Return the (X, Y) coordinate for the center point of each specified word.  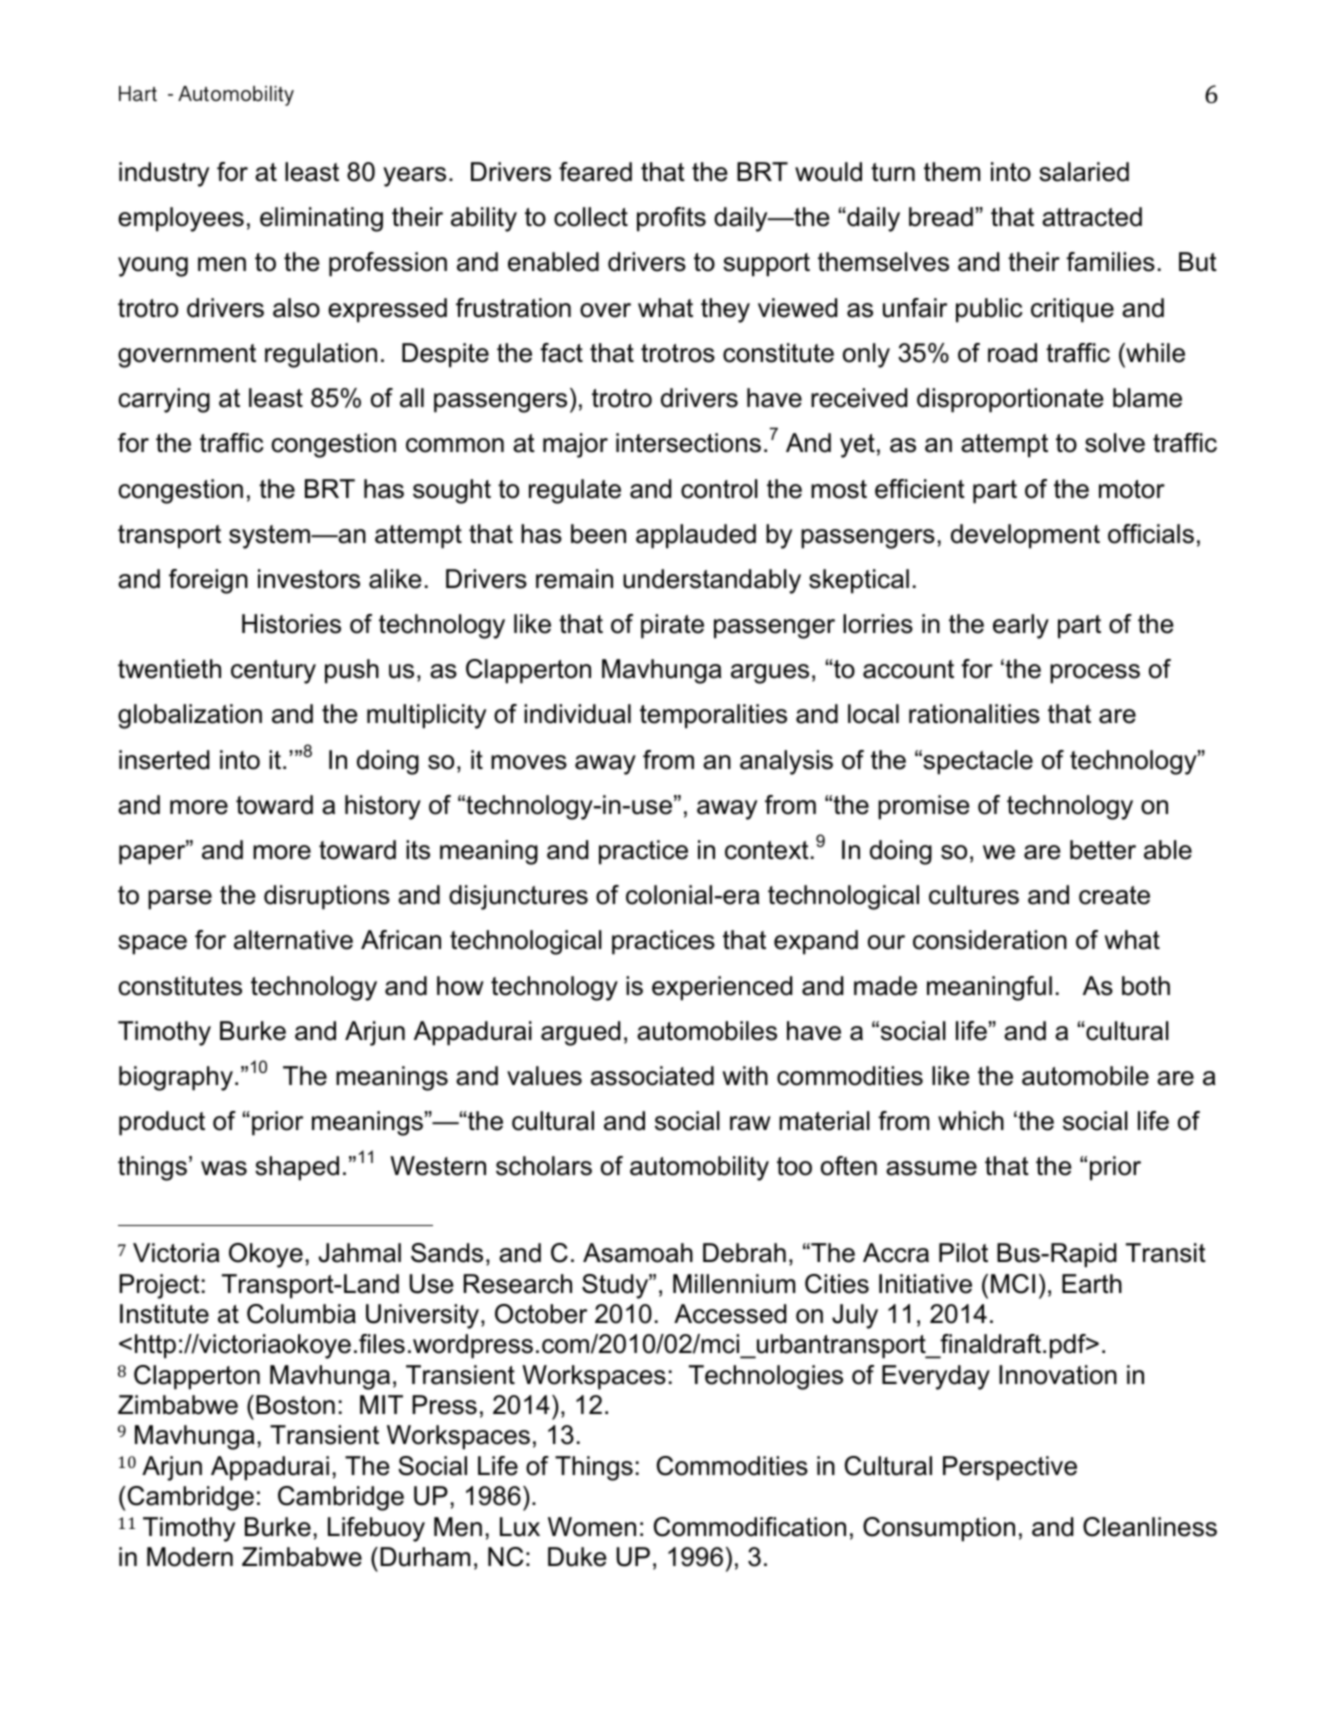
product (162, 1123)
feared (595, 172)
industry (164, 174)
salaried (1084, 172)
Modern (190, 1557)
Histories (291, 624)
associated (652, 1076)
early (1021, 626)
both (1146, 986)
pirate (672, 626)
